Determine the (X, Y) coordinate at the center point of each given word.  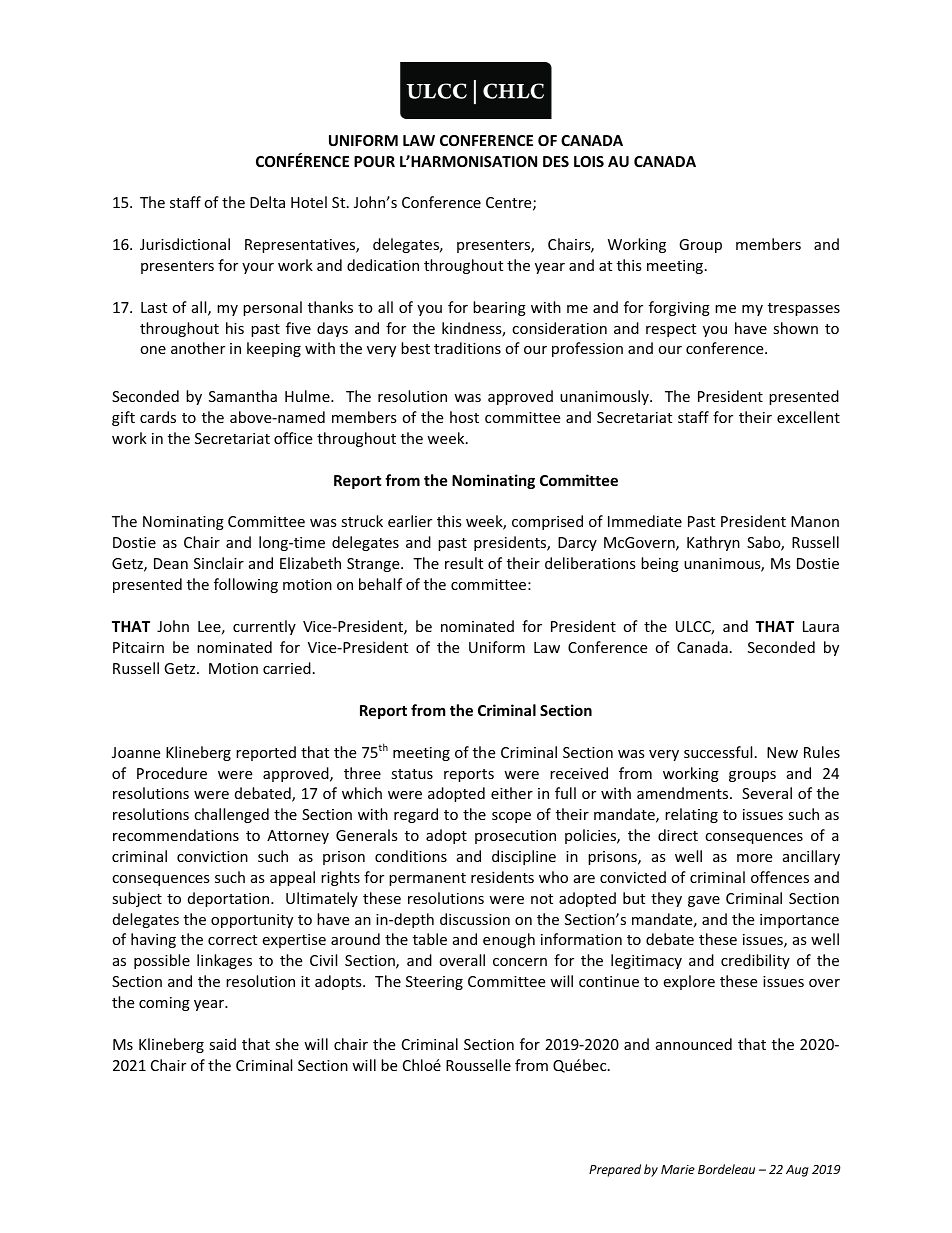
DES (556, 161)
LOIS (589, 161)
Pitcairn (138, 647)
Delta (267, 202)
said (222, 1044)
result (464, 563)
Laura (821, 626)
